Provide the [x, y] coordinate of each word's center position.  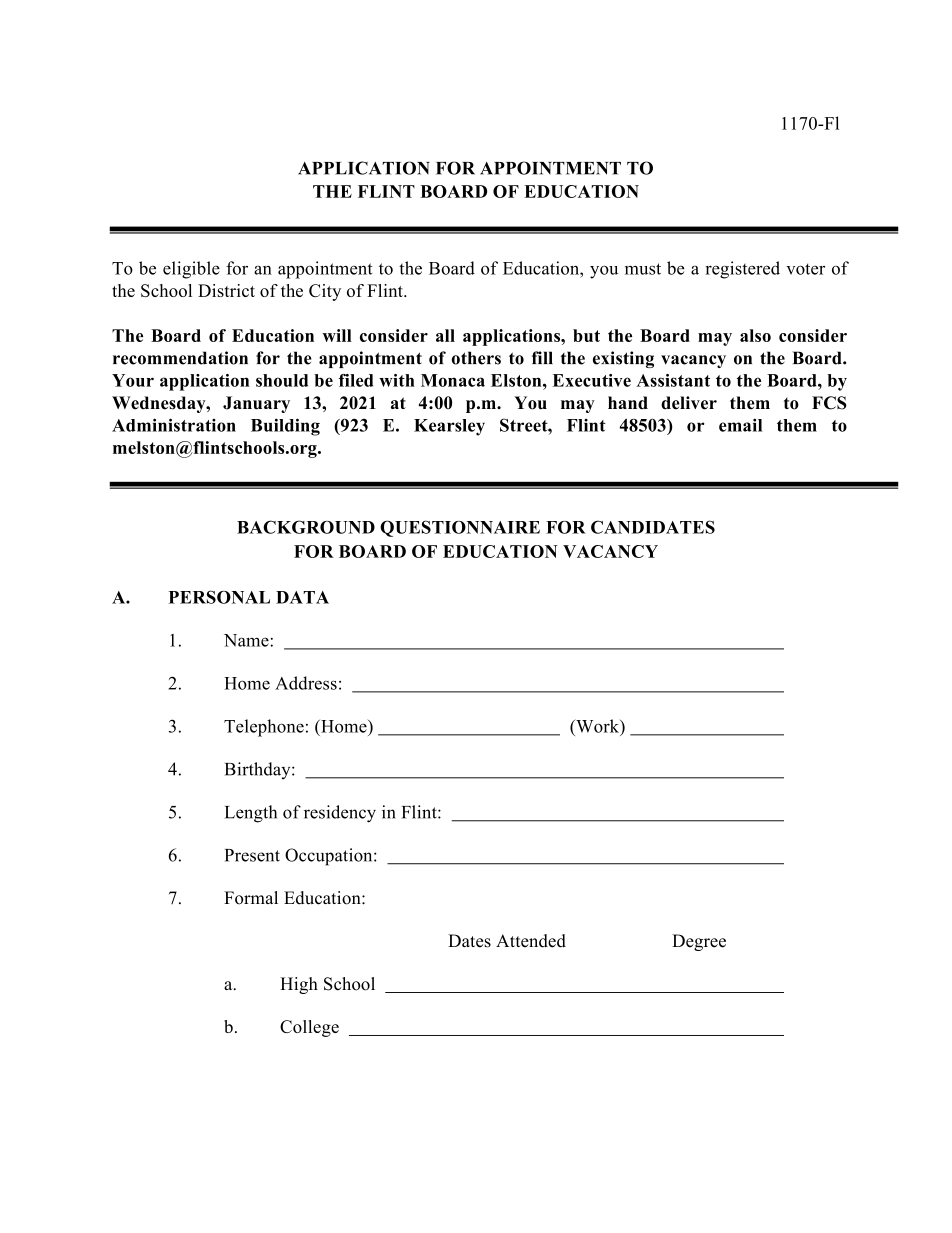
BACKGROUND [306, 527]
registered [742, 270]
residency [340, 814]
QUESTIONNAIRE [460, 528]
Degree [699, 942]
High [299, 985]
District [226, 290]
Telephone [264, 728]
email [740, 425]
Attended [531, 941]
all [445, 335]
